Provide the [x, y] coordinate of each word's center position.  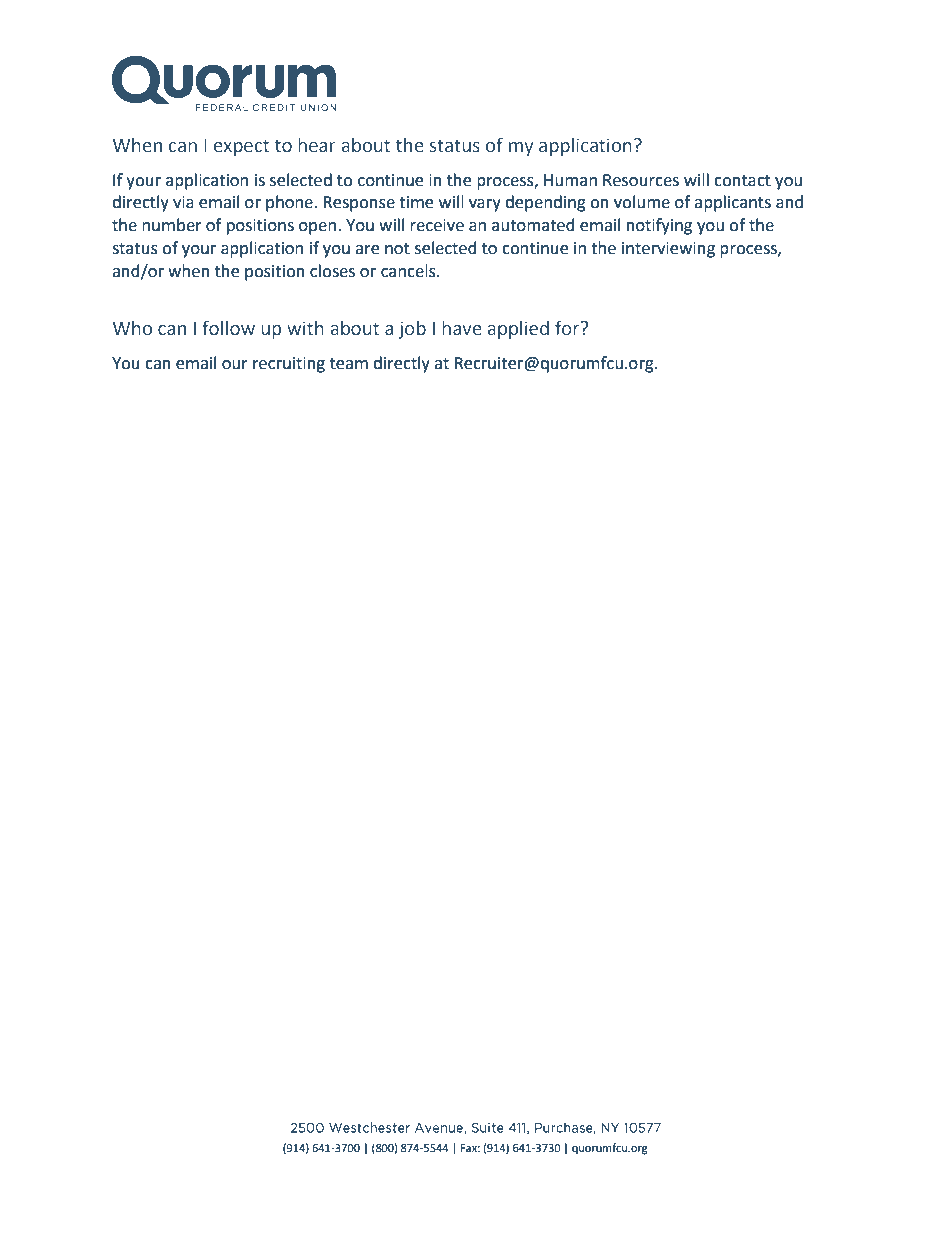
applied [518, 330]
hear [317, 145]
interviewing [668, 250]
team [349, 364]
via [183, 202]
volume [642, 202]
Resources [641, 180]
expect [241, 147]
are [367, 250]
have [462, 328]
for [568, 328]
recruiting [289, 365]
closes [332, 271]
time [416, 202]
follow [228, 328]
